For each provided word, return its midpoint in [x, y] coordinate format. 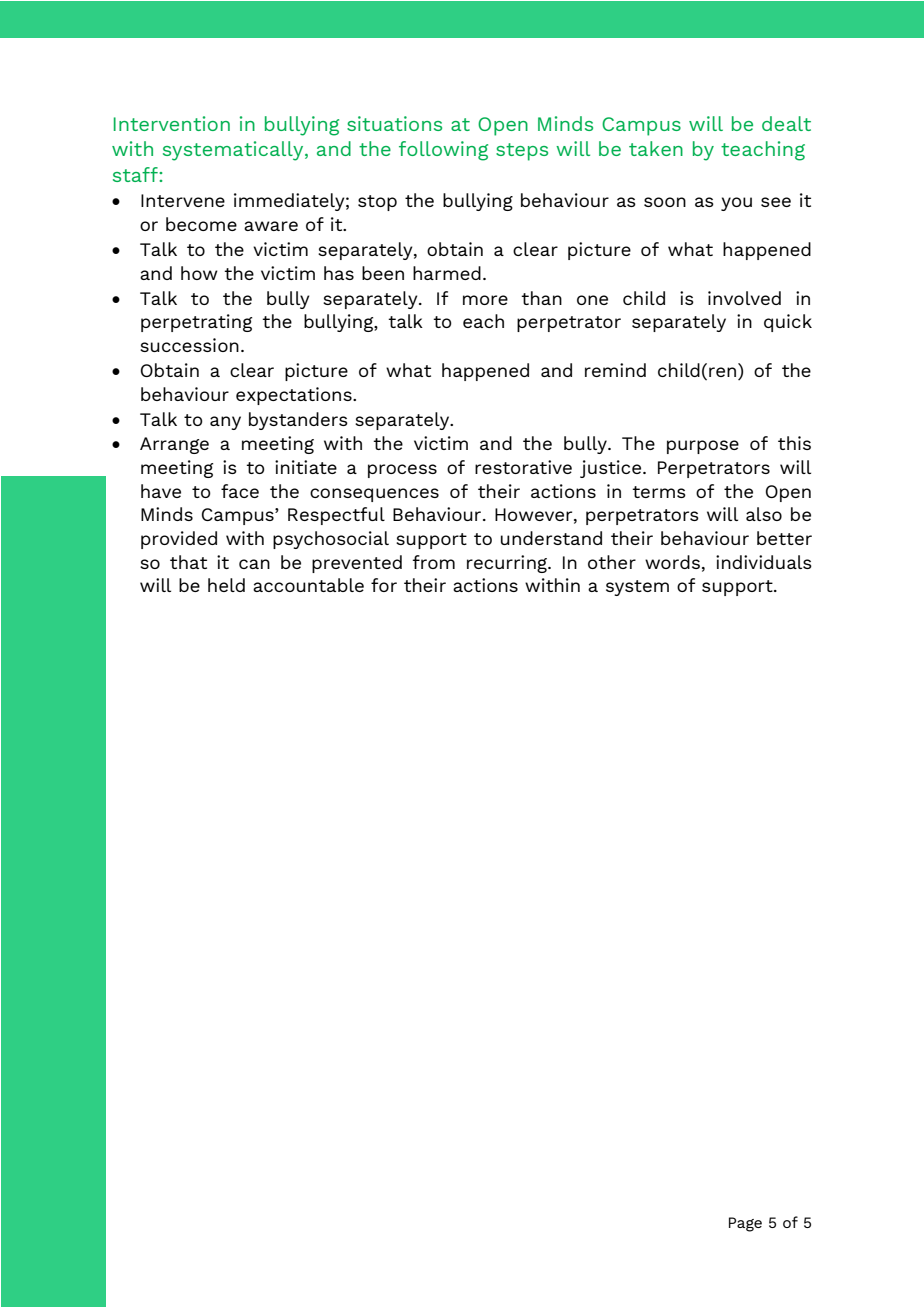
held [226, 585]
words [672, 562]
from [433, 562]
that [188, 562]
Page [745, 1224]
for [384, 585]
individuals [764, 562]
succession [189, 345]
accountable [308, 585]
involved [744, 298]
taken [656, 148]
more [485, 300]
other [612, 562]
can [254, 564]
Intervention [172, 123]
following [443, 151]
